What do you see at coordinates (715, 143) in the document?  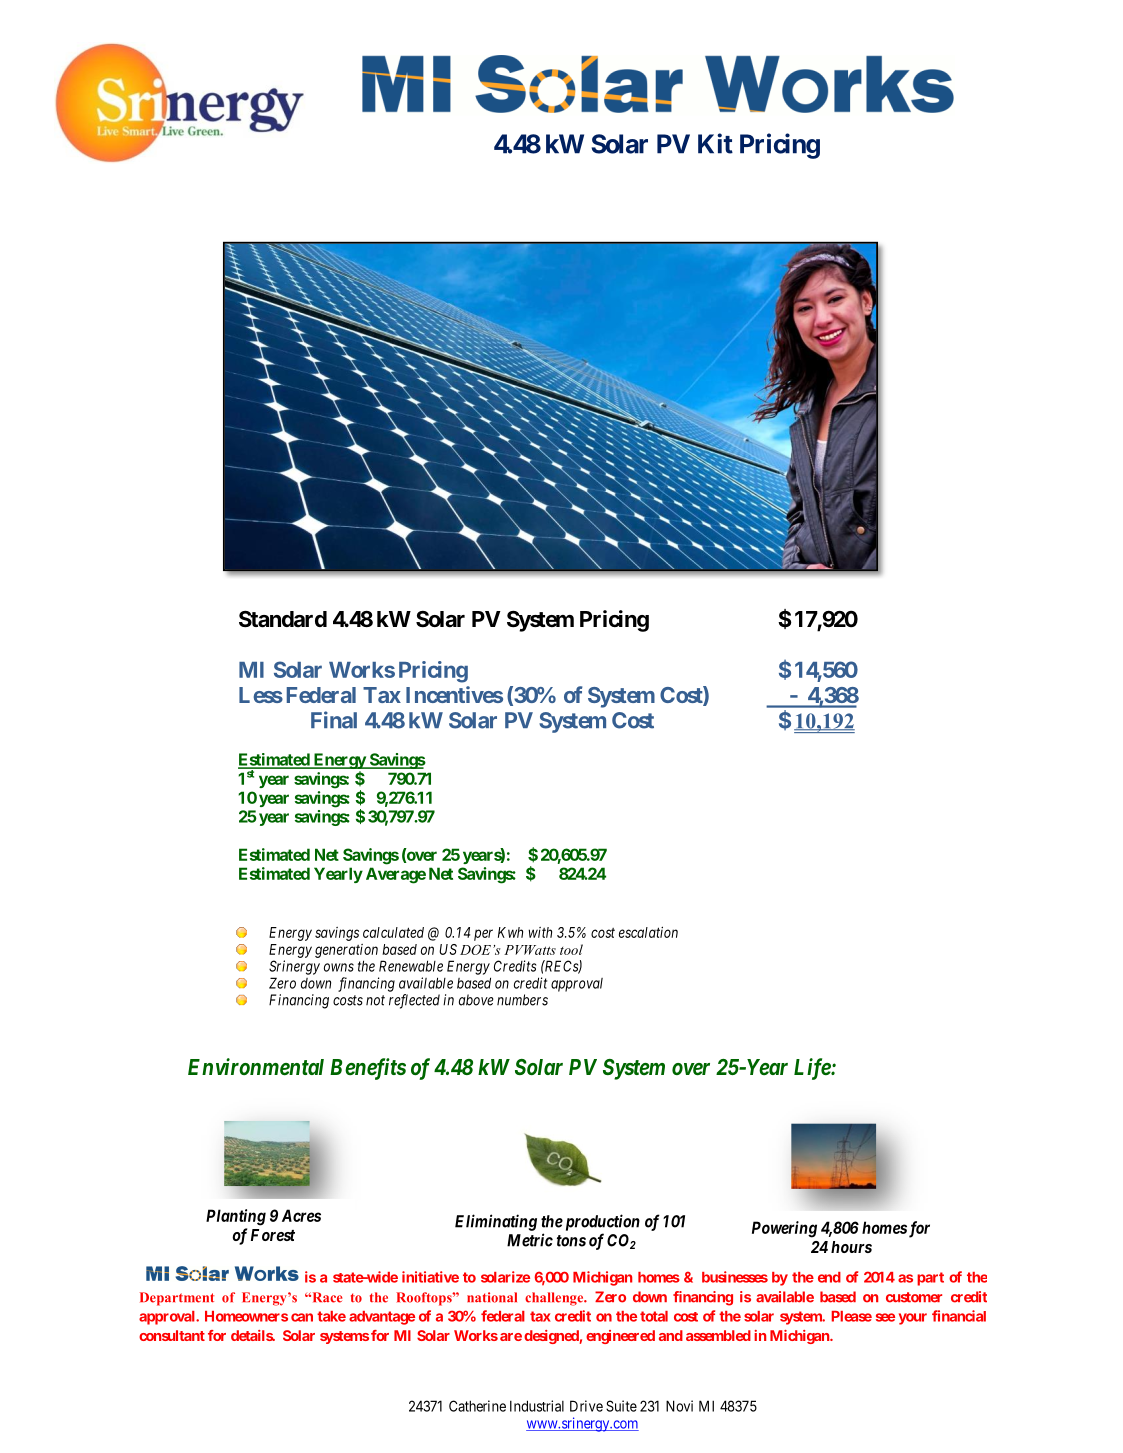 I see `Kit` at bounding box center [715, 143].
